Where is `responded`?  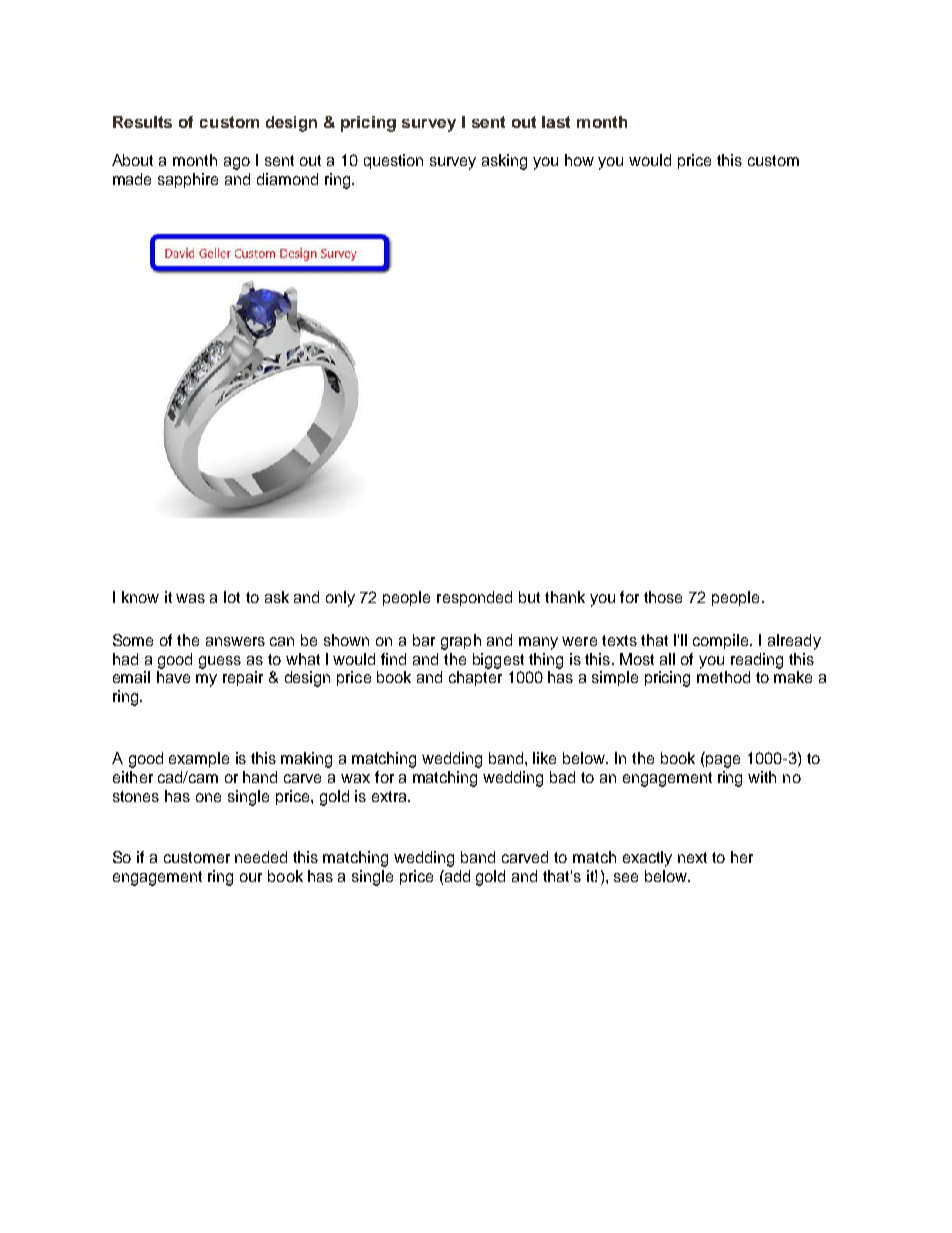 responded is located at coordinates (474, 598).
